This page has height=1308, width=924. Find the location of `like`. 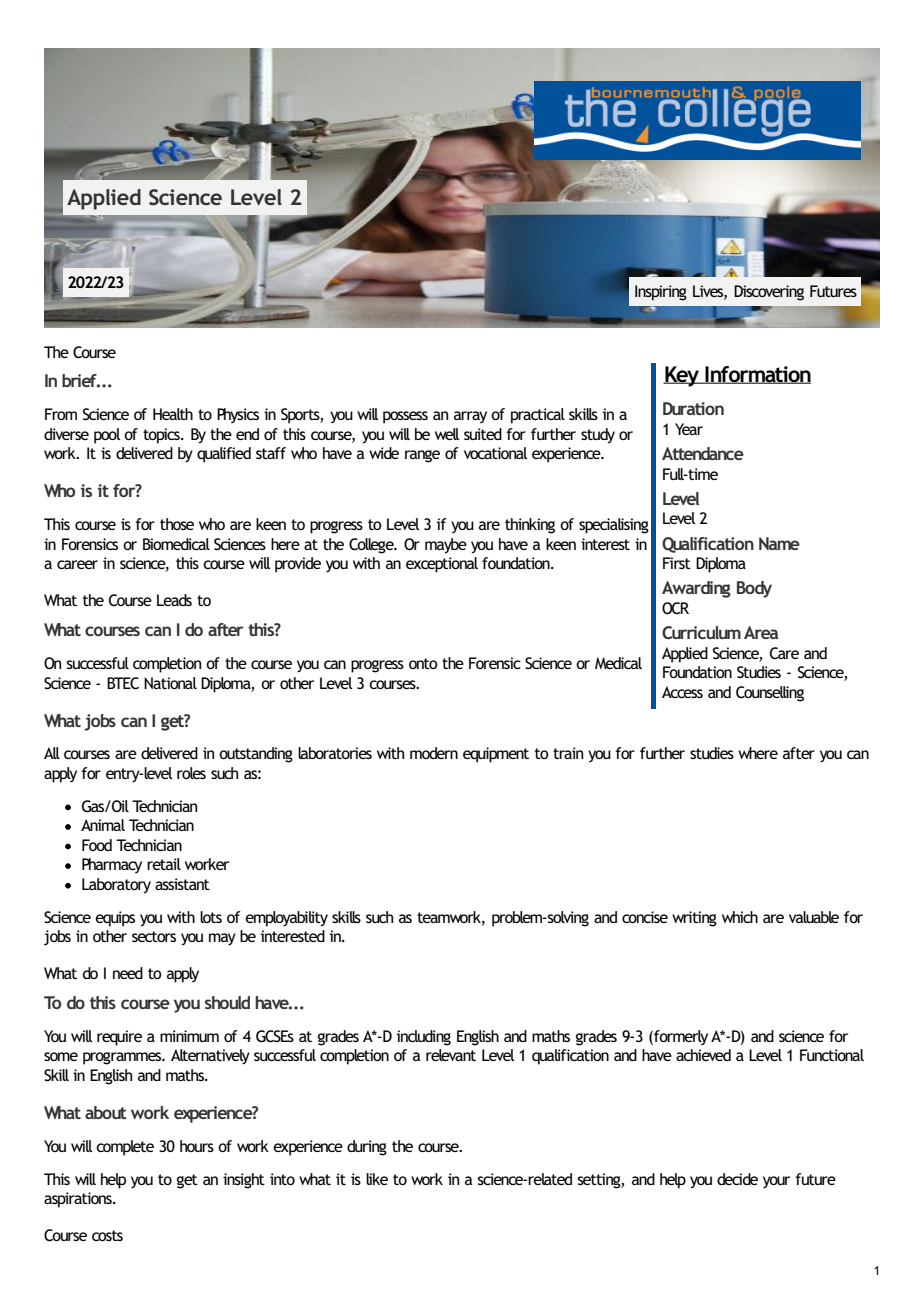

like is located at coordinates (377, 1179).
